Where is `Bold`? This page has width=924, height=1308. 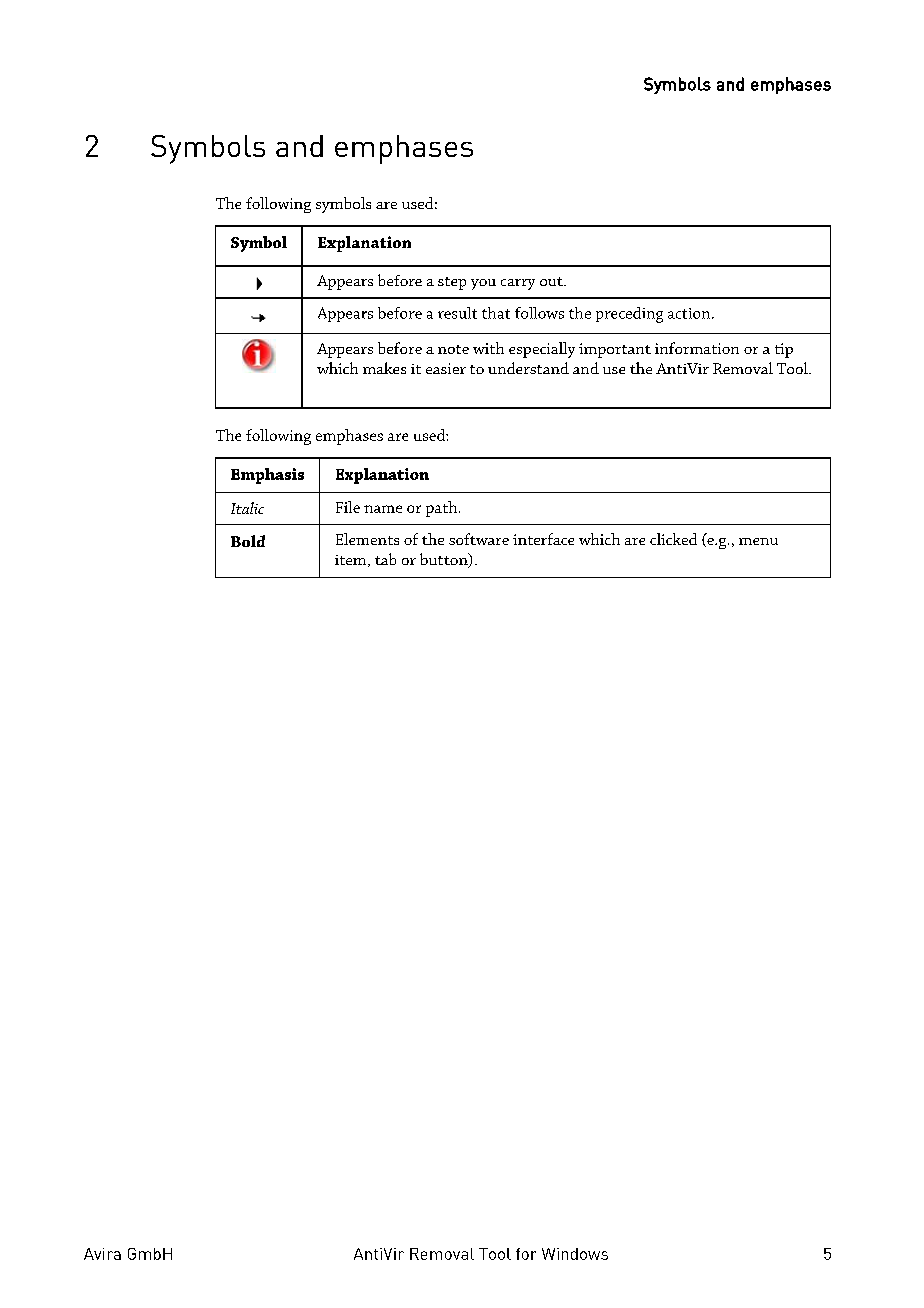
Bold is located at coordinates (248, 541).
